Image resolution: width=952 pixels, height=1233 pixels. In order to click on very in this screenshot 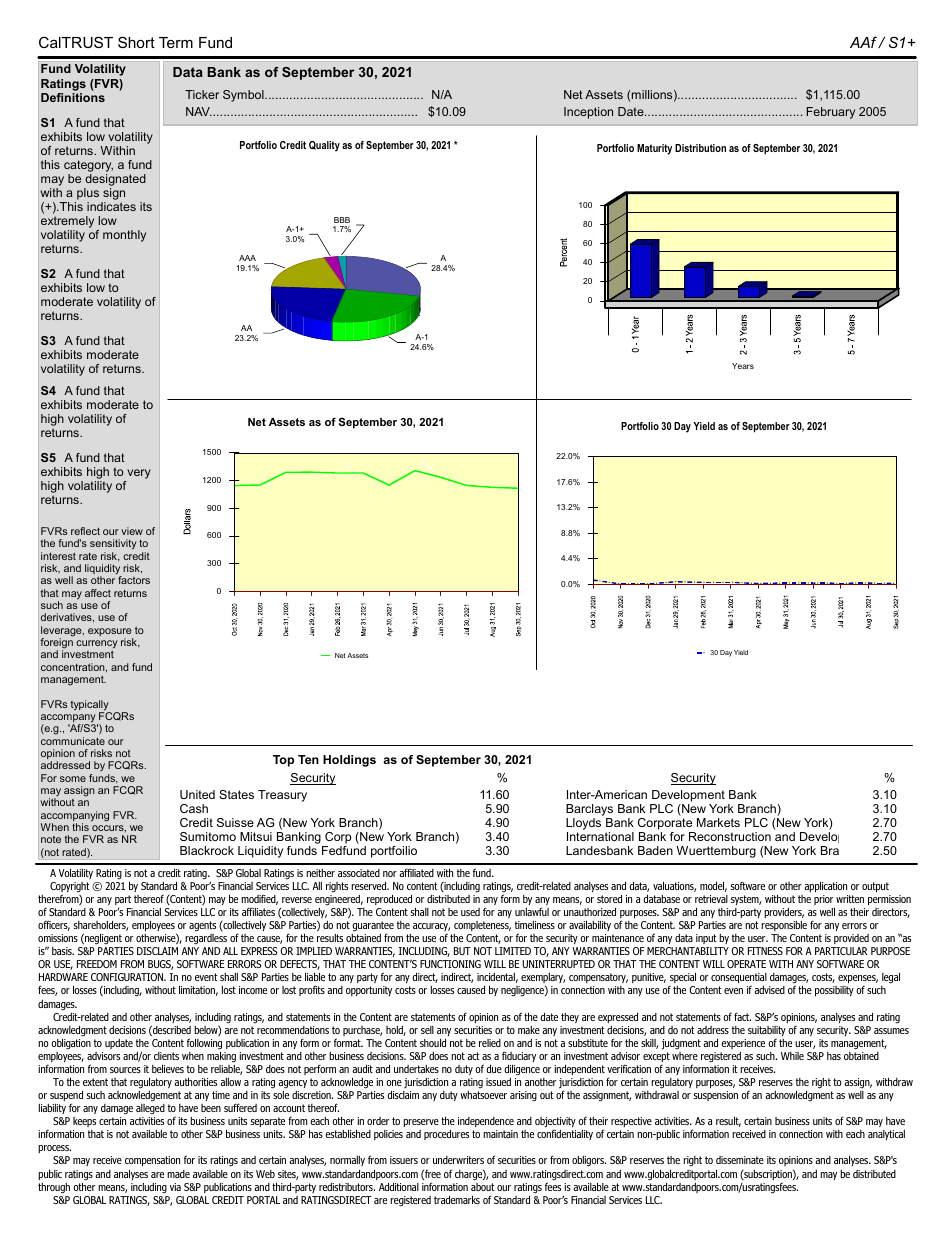, I will do `click(139, 474)`.
